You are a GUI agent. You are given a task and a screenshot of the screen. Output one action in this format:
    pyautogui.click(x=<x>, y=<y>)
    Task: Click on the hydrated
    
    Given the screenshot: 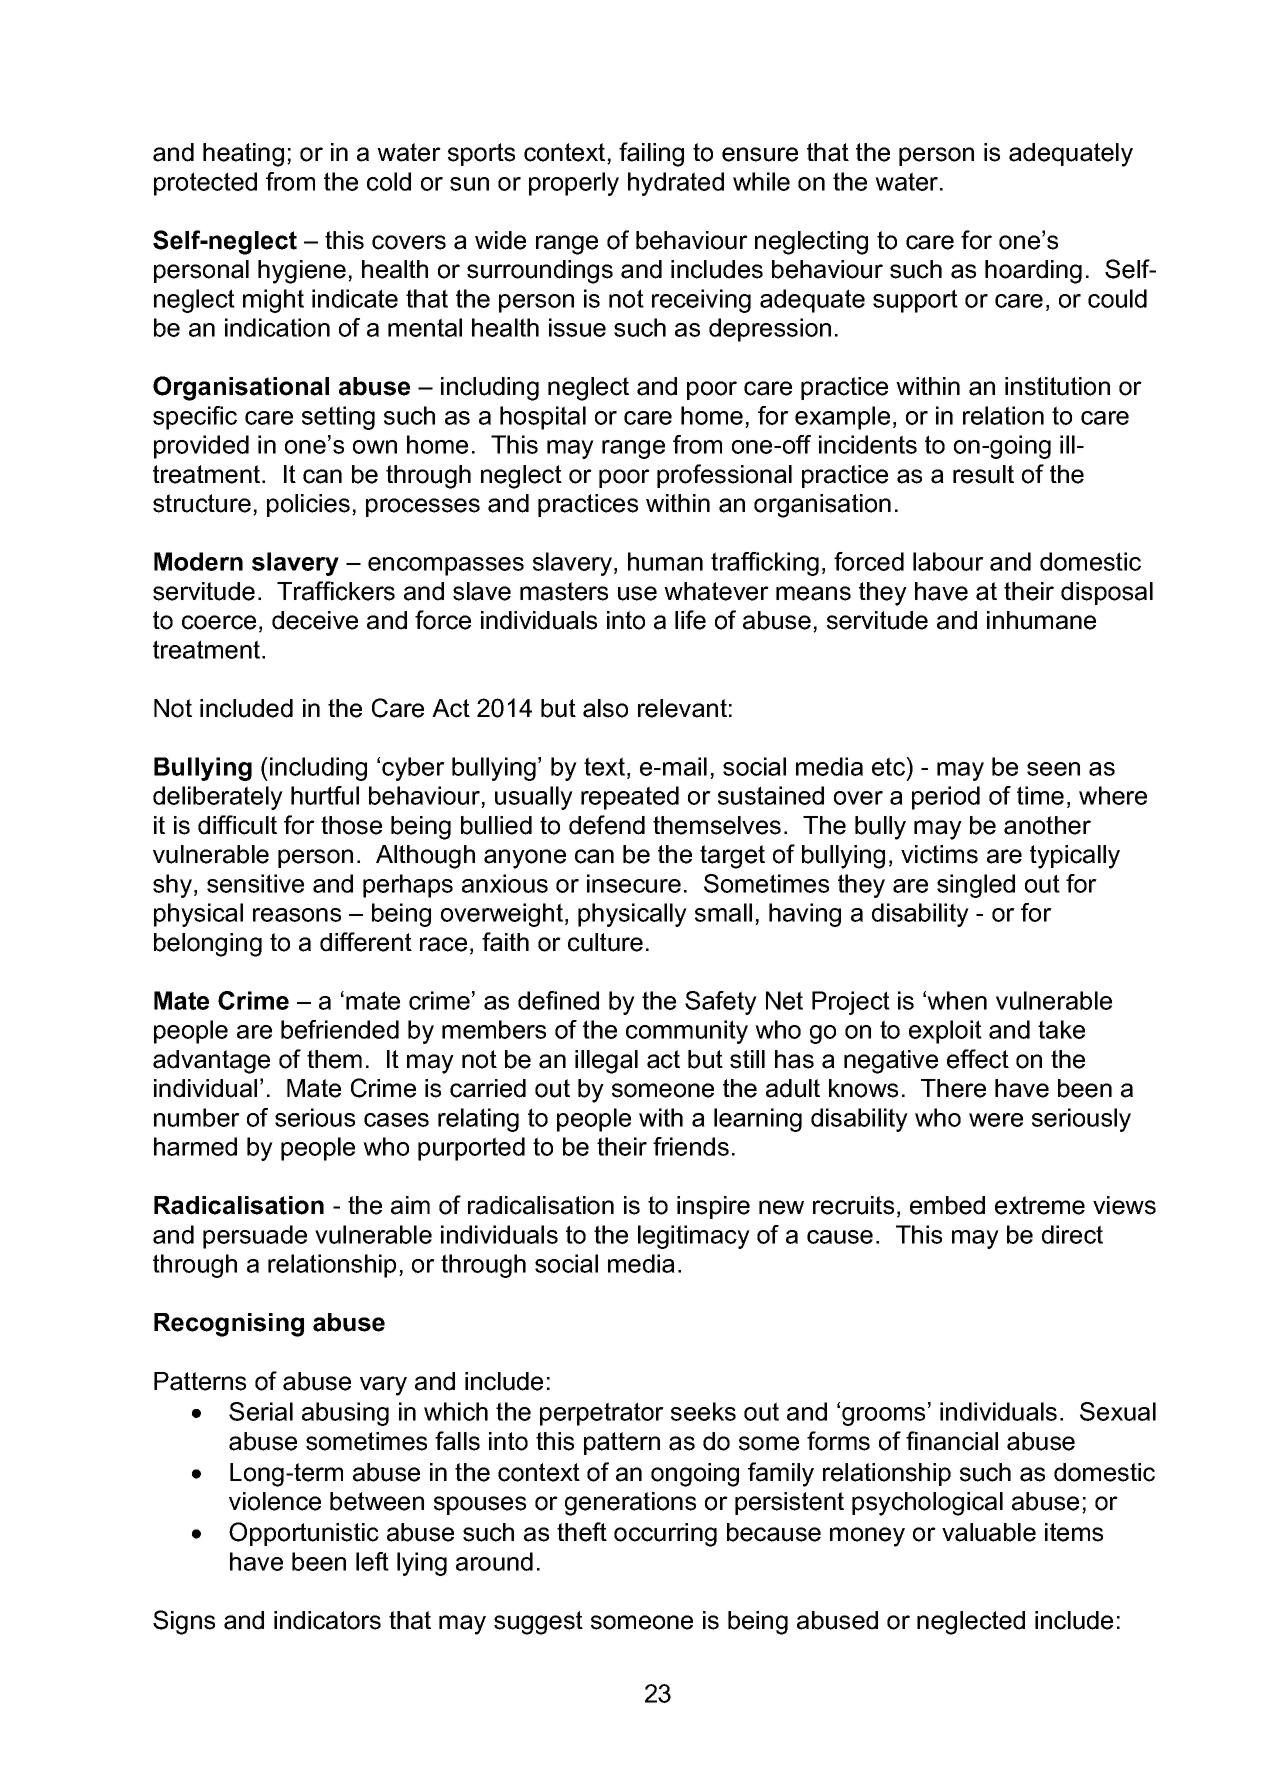 What is the action you would take?
    pyautogui.click(x=676, y=184)
